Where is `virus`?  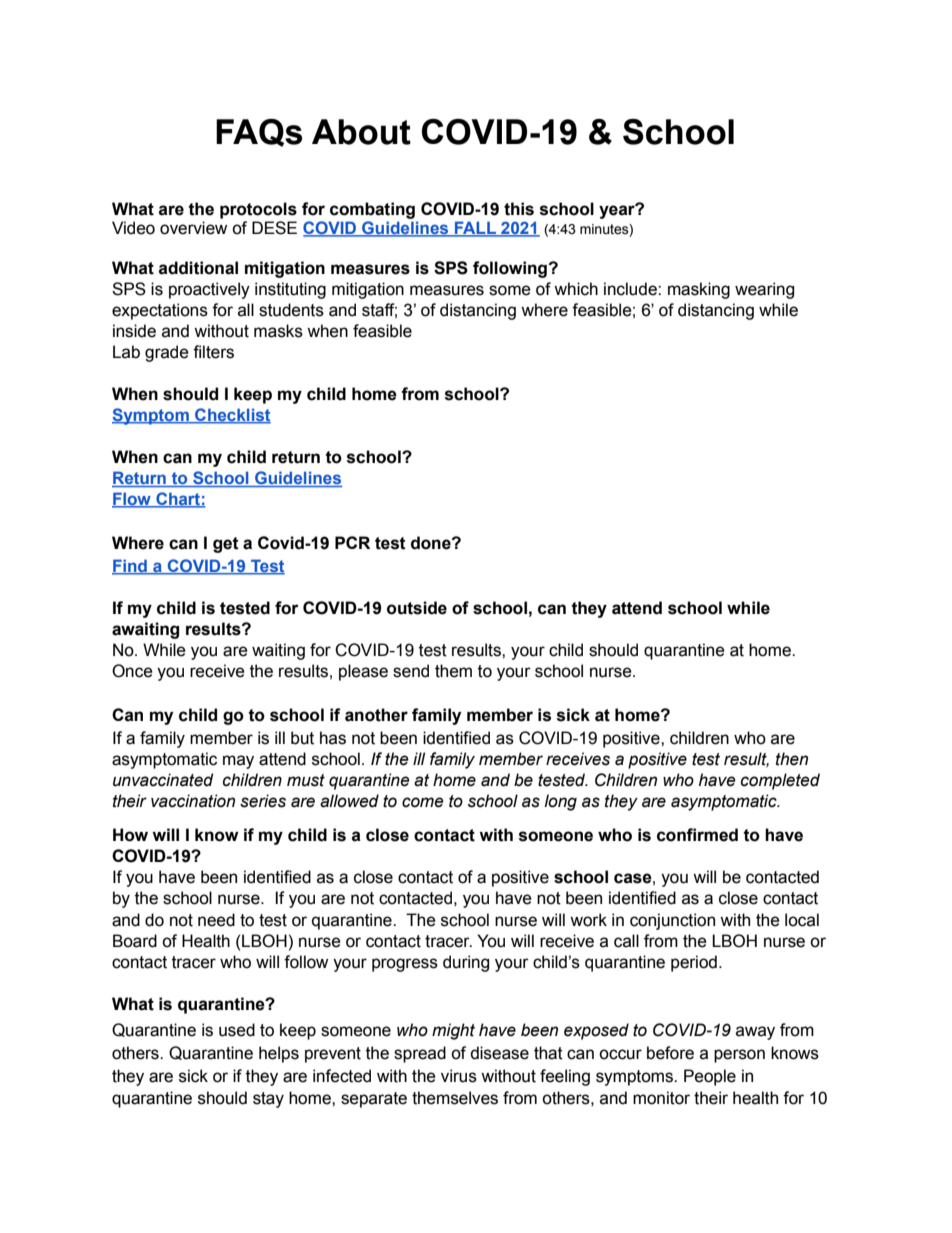
virus is located at coordinates (459, 1076).
